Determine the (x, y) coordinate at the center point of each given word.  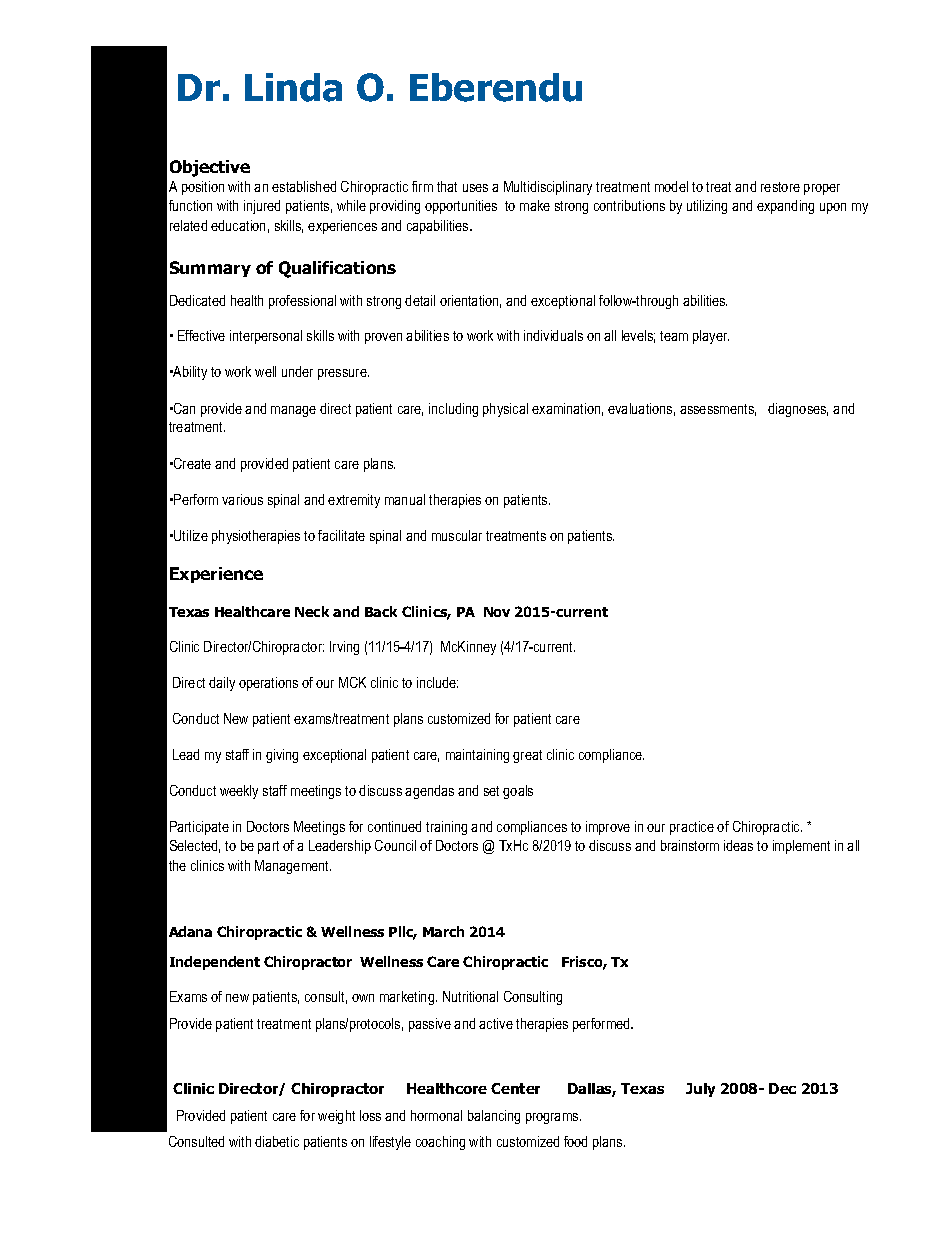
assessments (718, 410)
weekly (239, 792)
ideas (738, 845)
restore (780, 187)
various (242, 499)
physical (505, 410)
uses (475, 188)
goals (518, 792)
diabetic (277, 1141)
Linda (293, 87)
